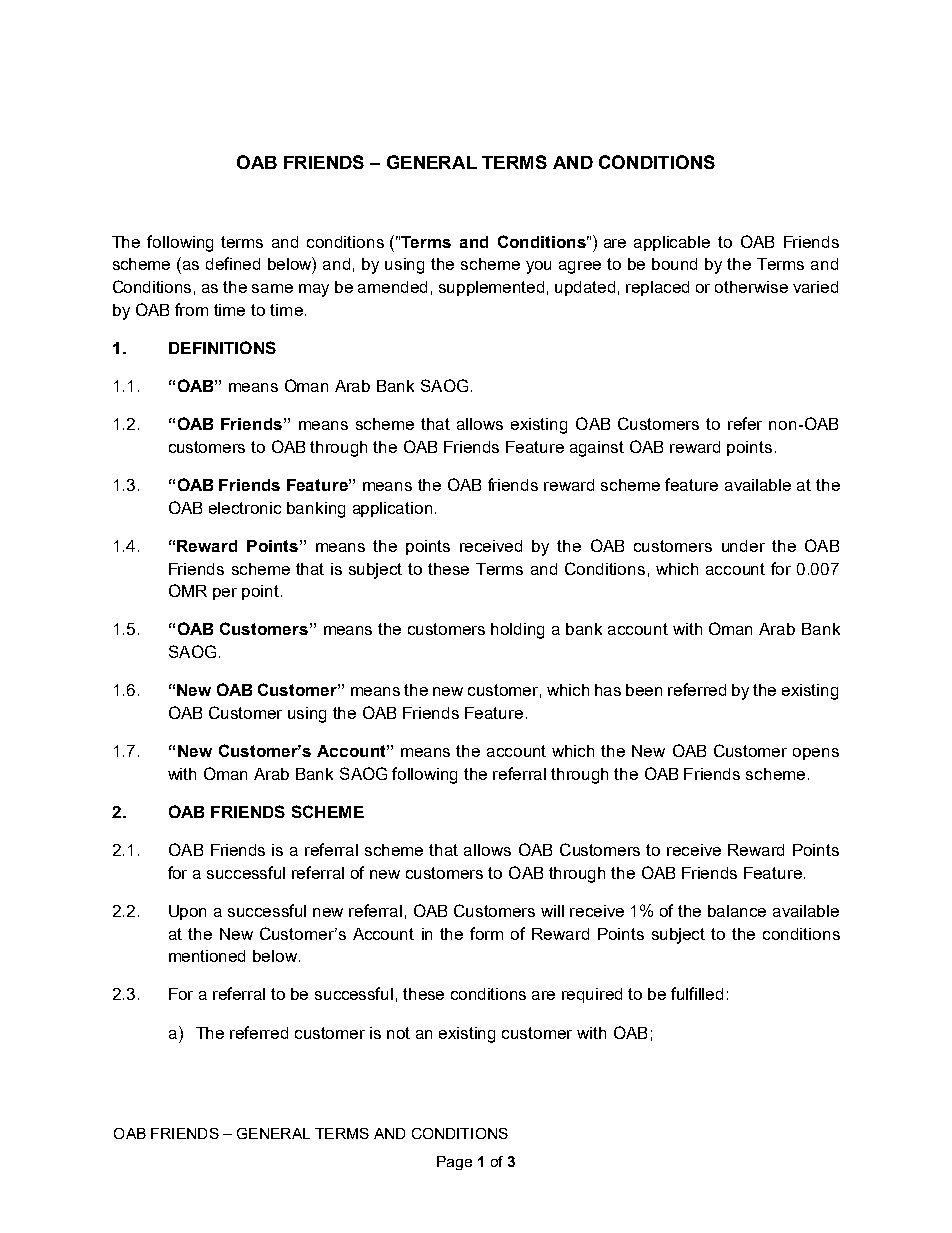  Describe the element at coordinates (398, 1033) in the page. I see `not` at that location.
